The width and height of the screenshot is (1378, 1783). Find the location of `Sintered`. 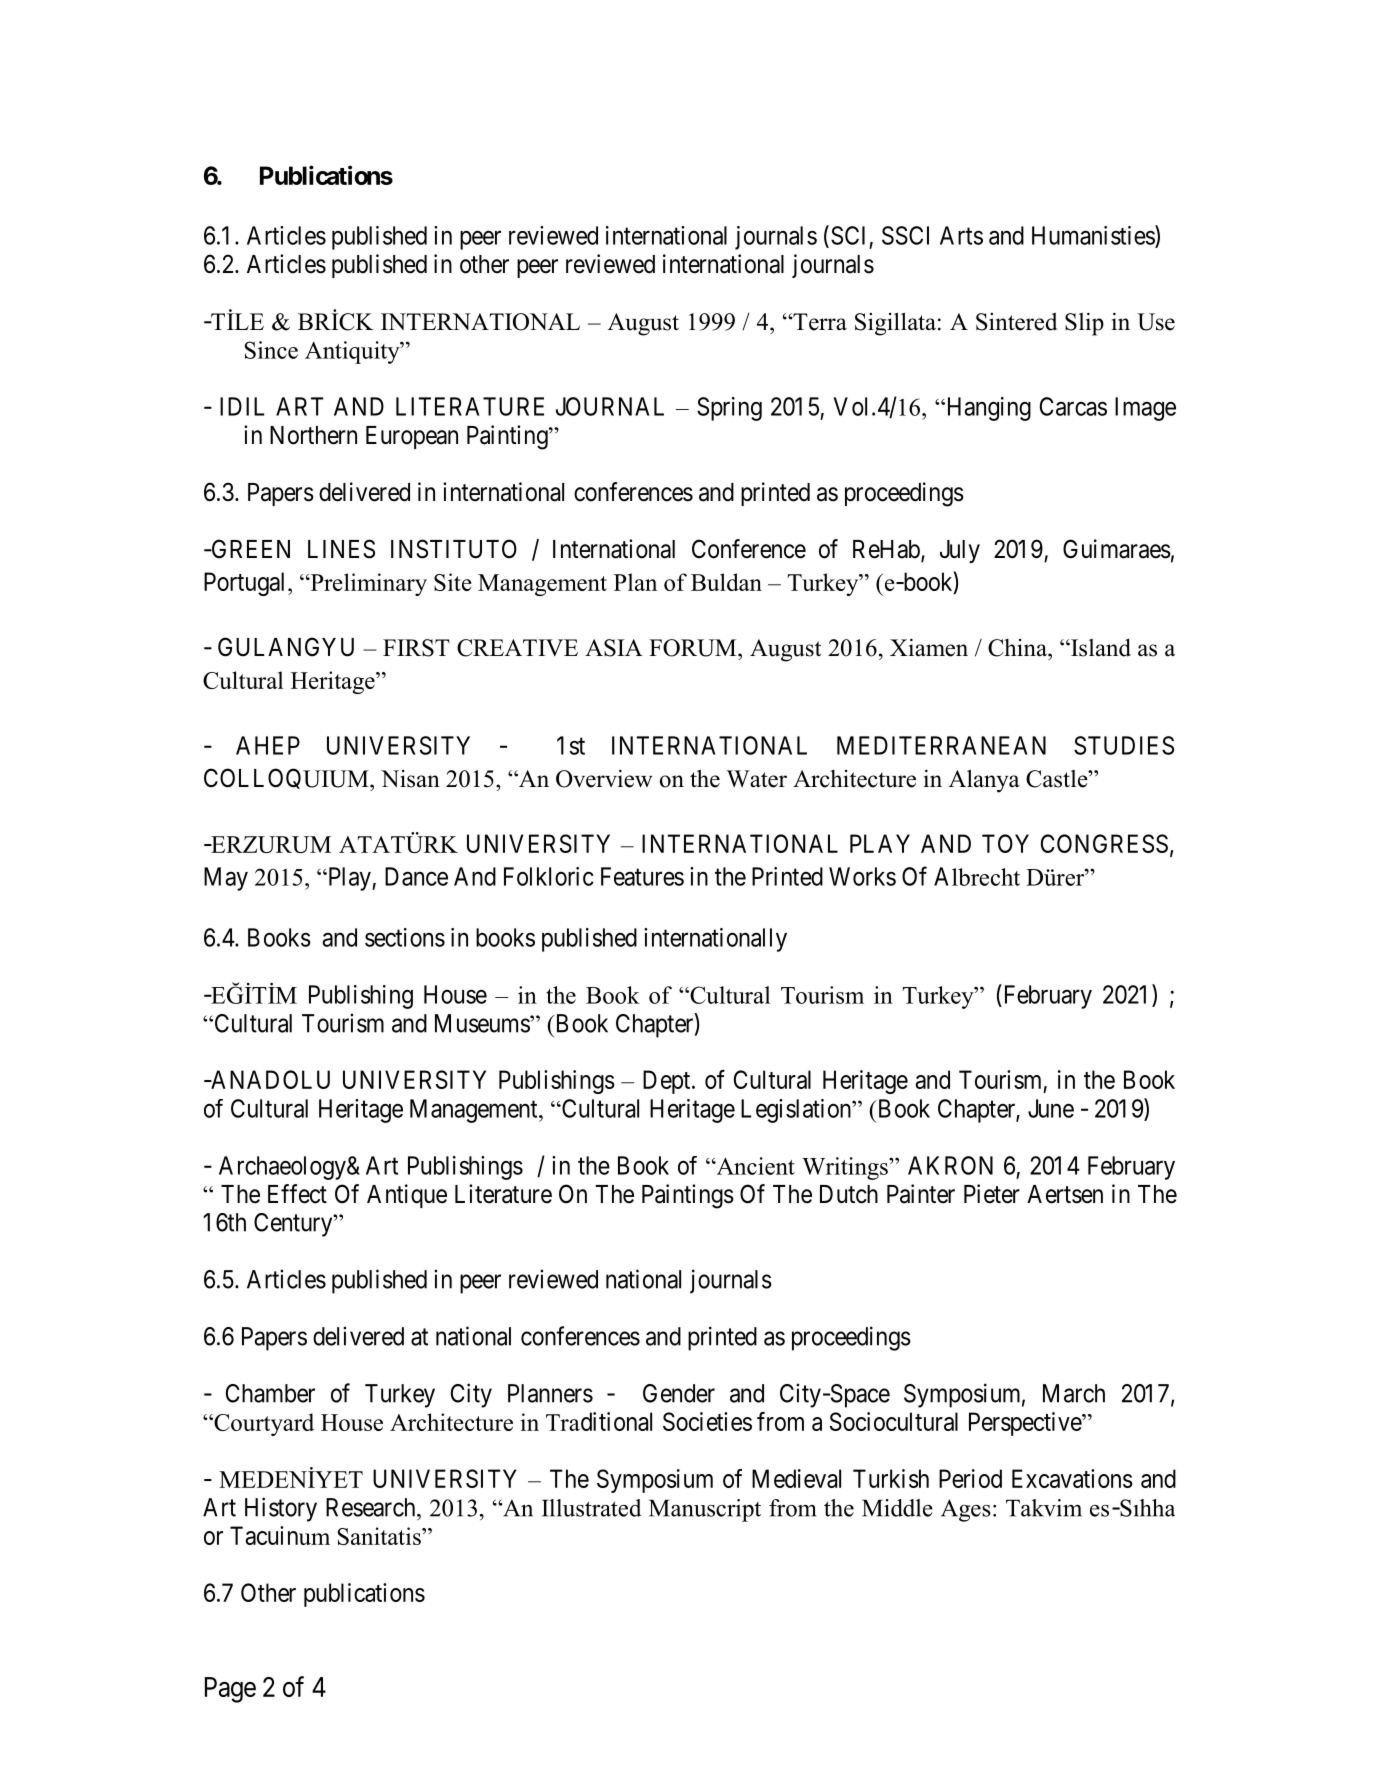

Sintered is located at coordinates (1016, 322).
